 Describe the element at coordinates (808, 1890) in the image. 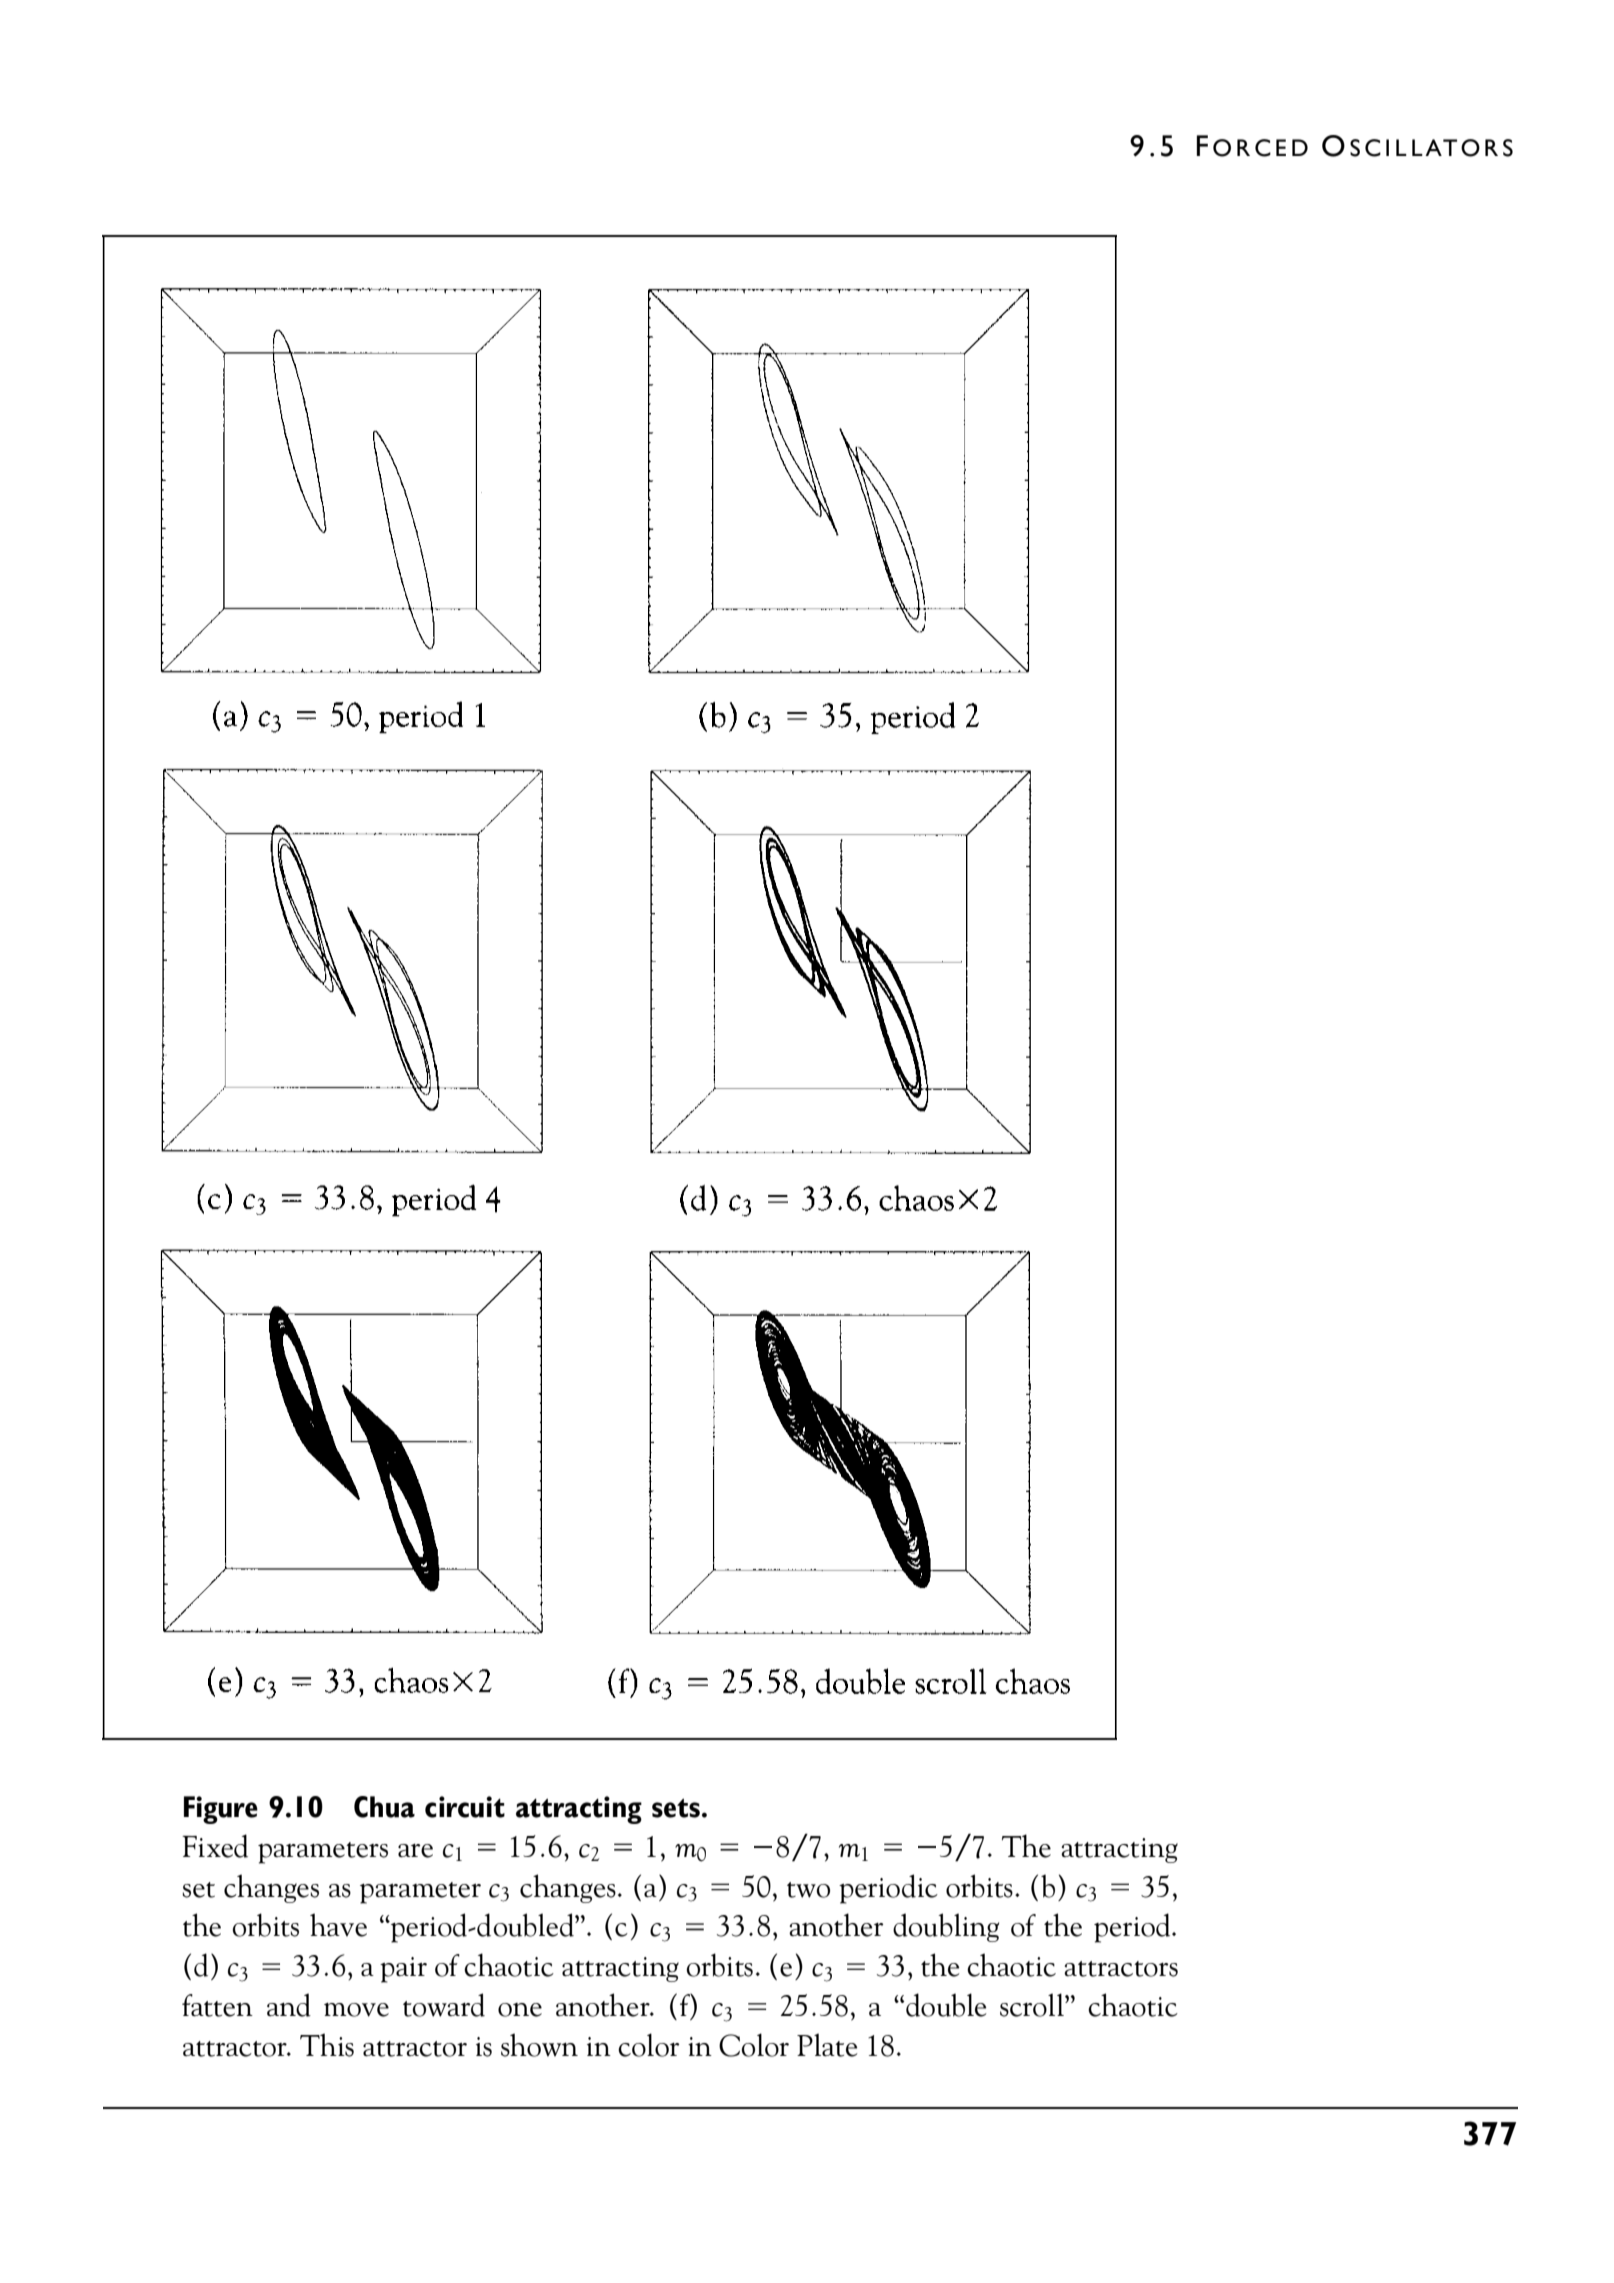

I see `two` at that location.
